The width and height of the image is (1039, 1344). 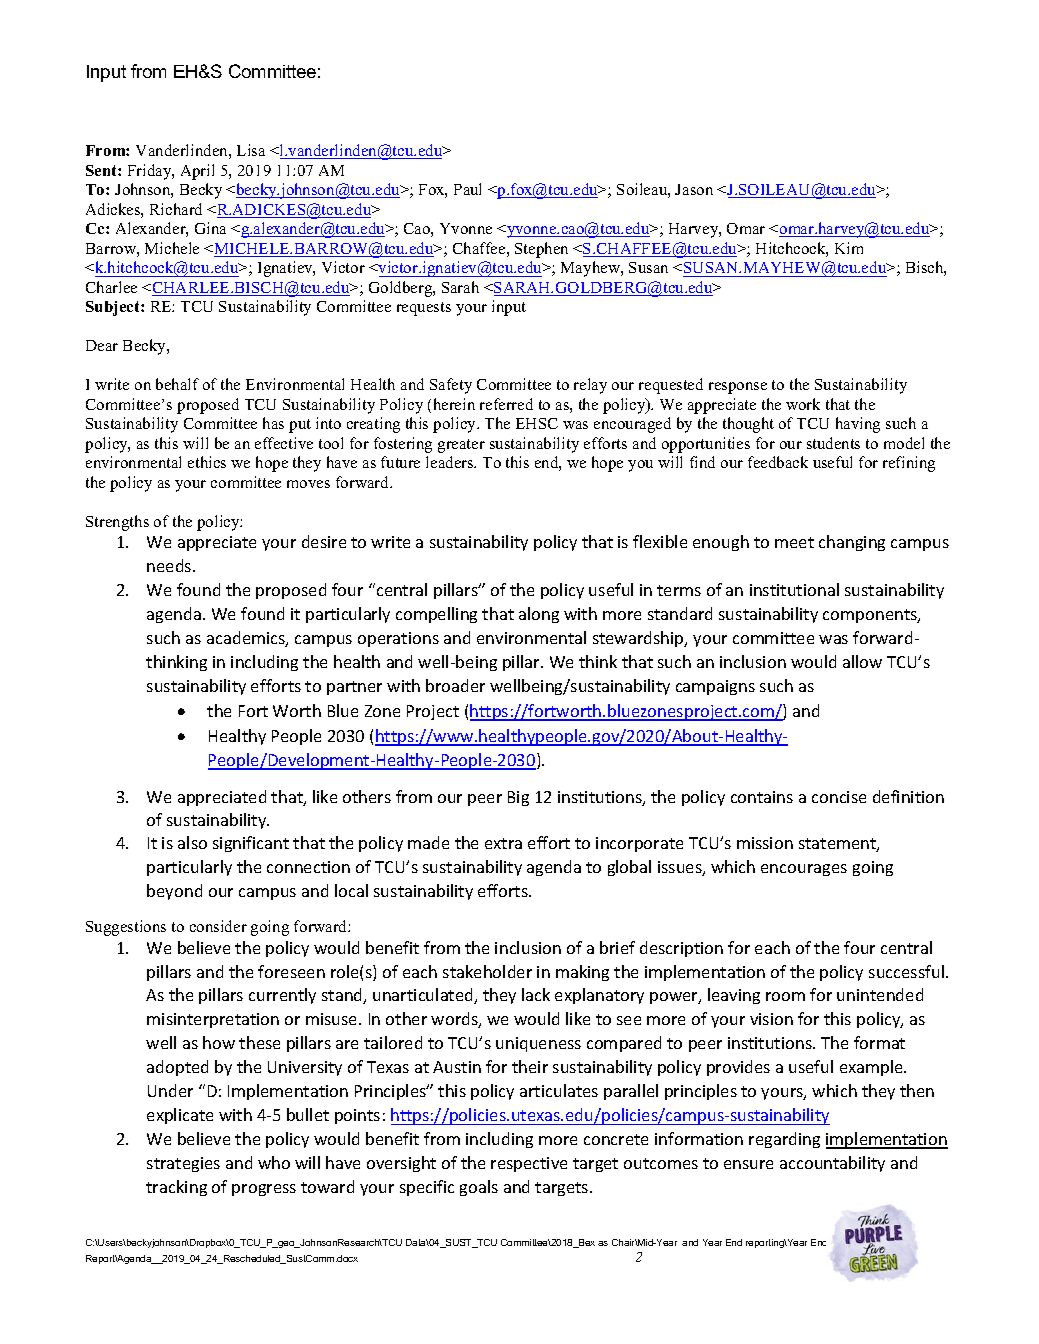 What do you see at coordinates (207, 462) in the image?
I see `ethics` at bounding box center [207, 462].
